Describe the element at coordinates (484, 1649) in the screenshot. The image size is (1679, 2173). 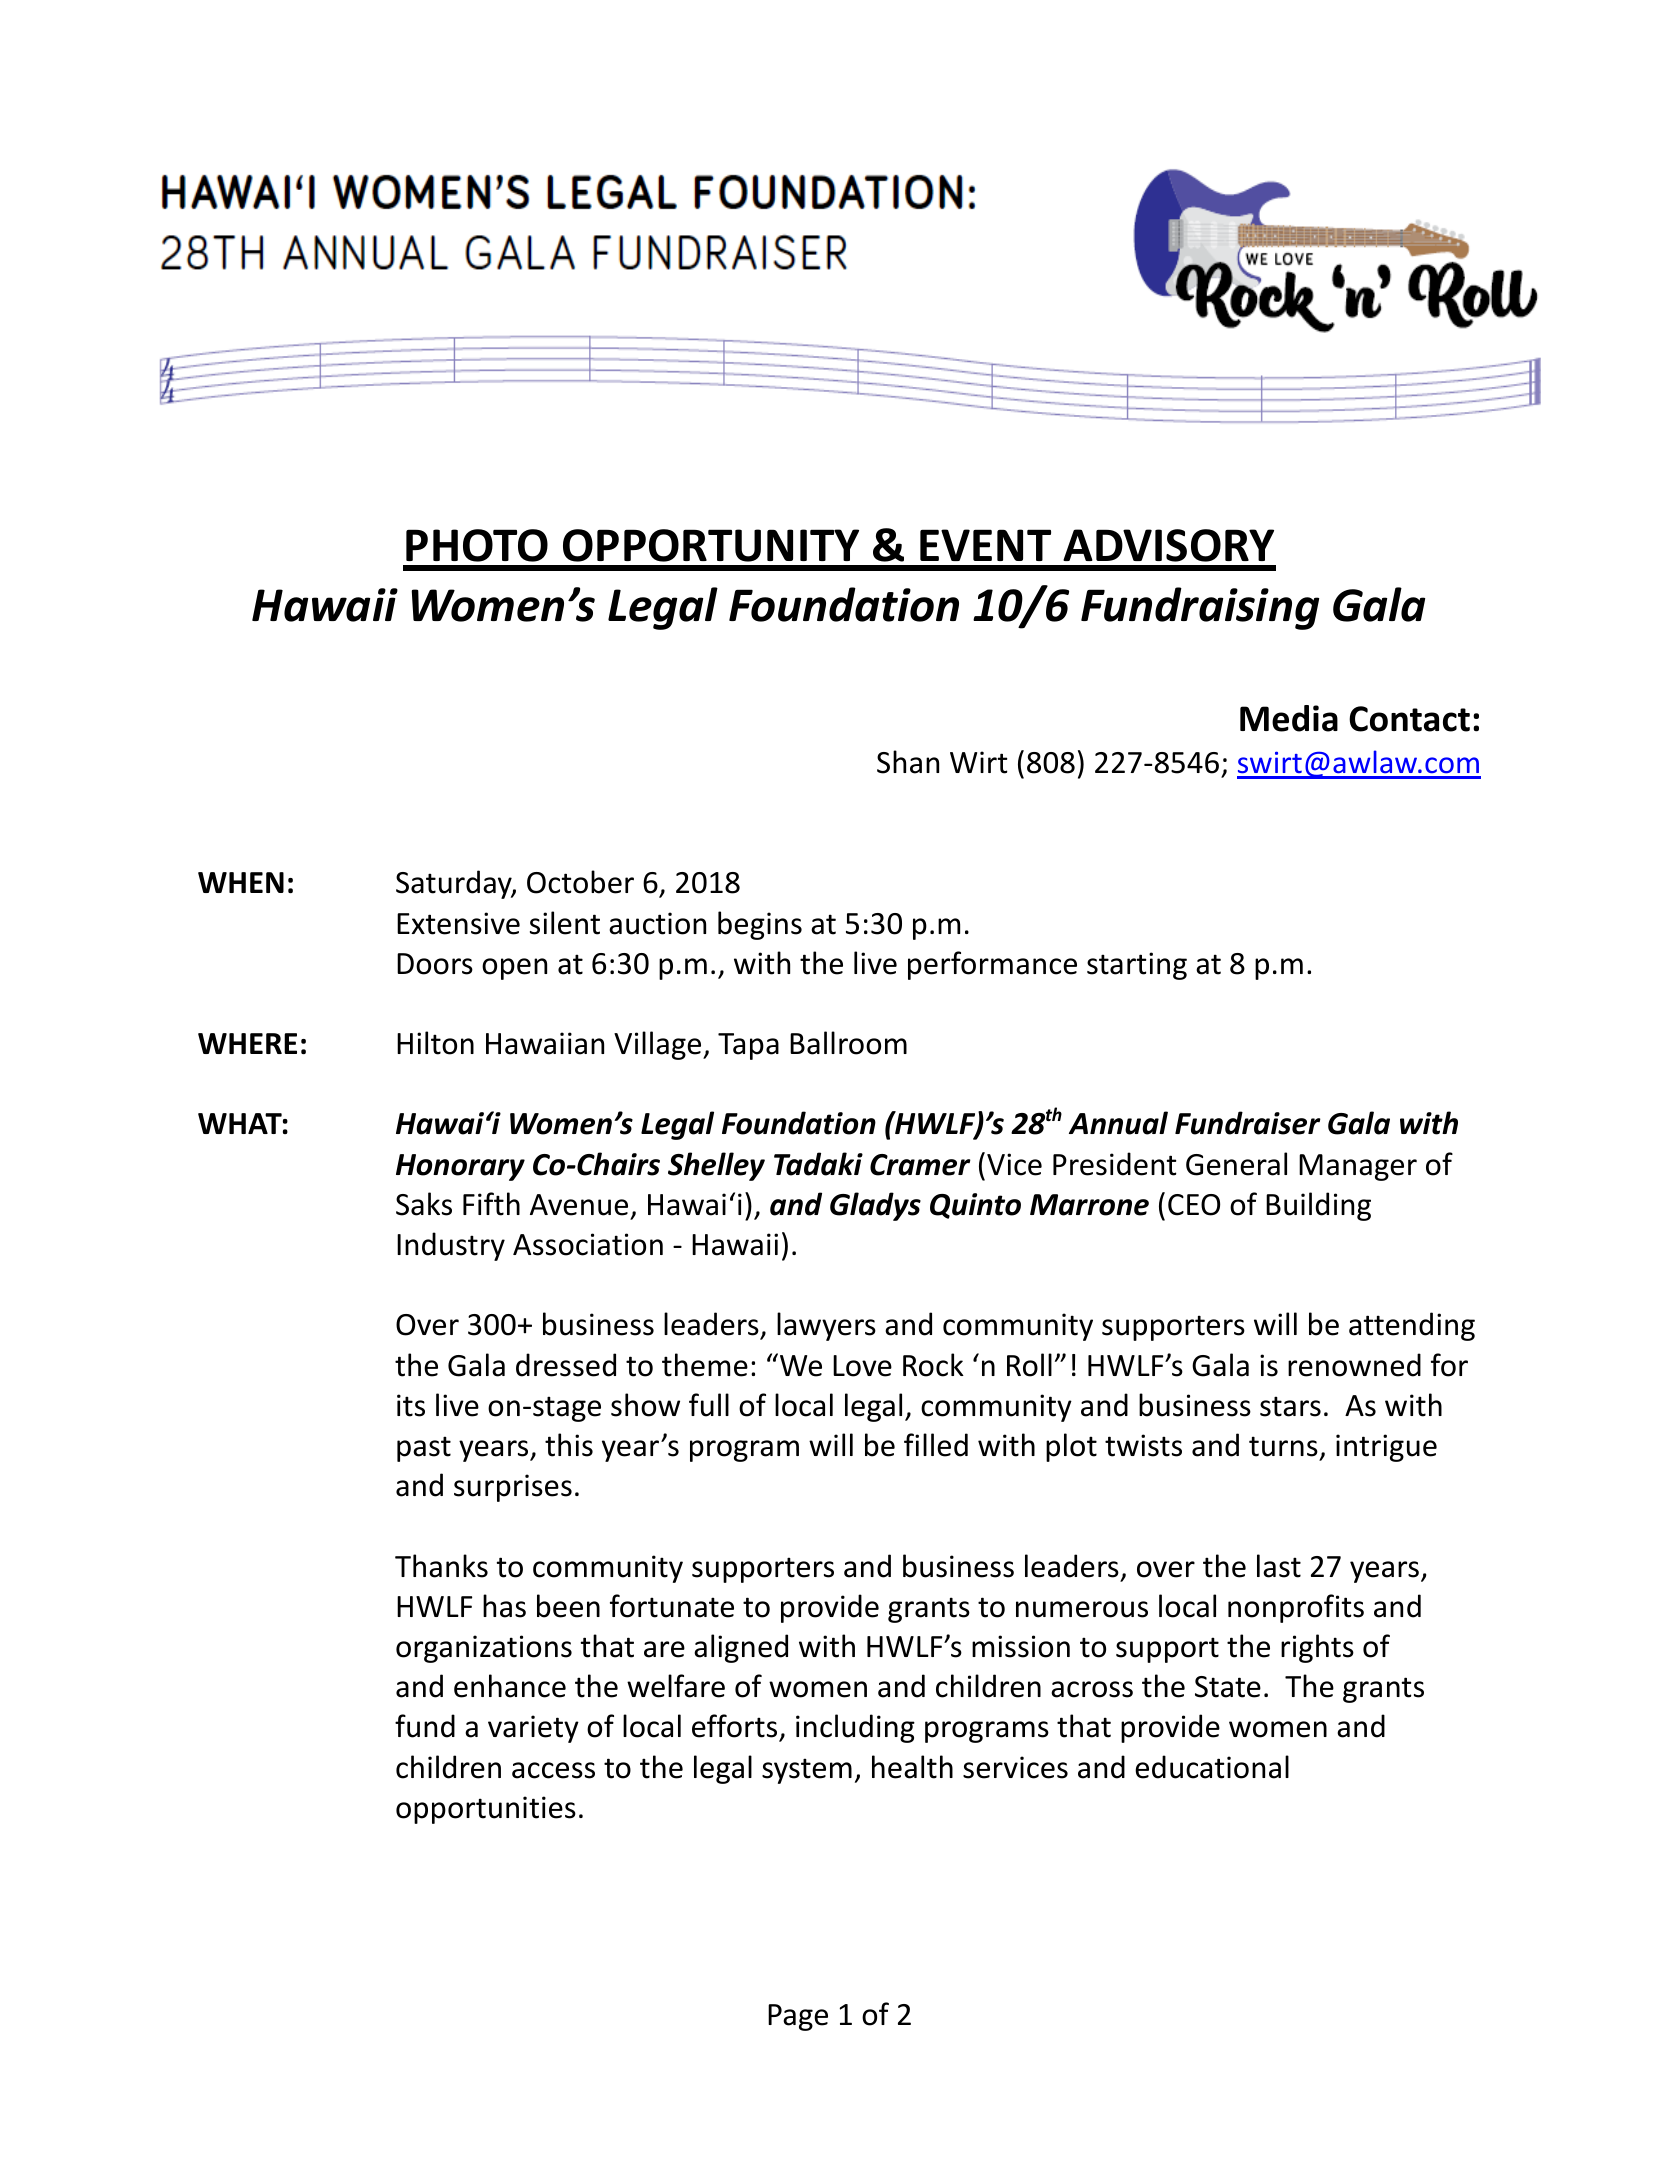
I see `organizations` at that location.
